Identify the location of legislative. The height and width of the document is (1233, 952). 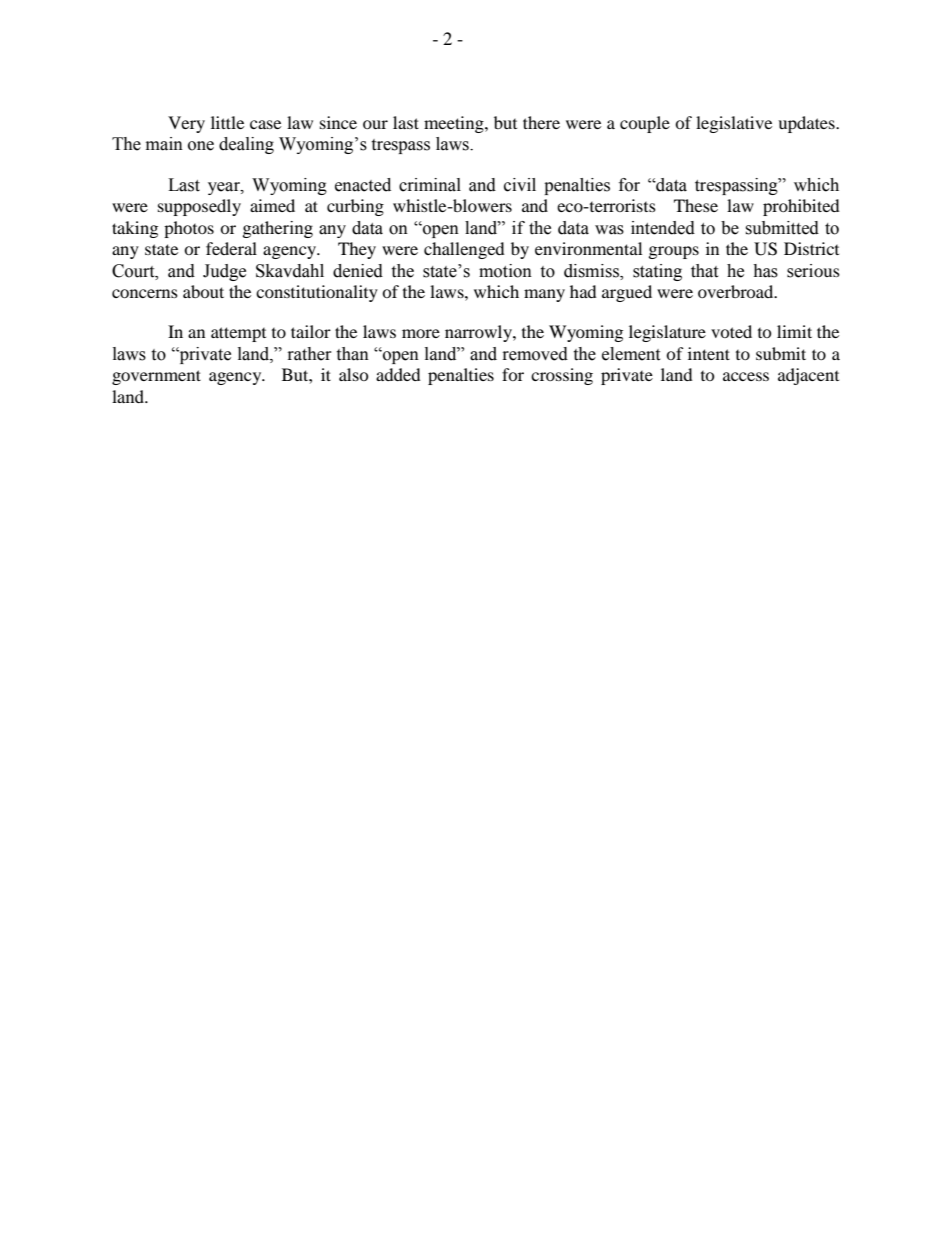
(734, 124).
